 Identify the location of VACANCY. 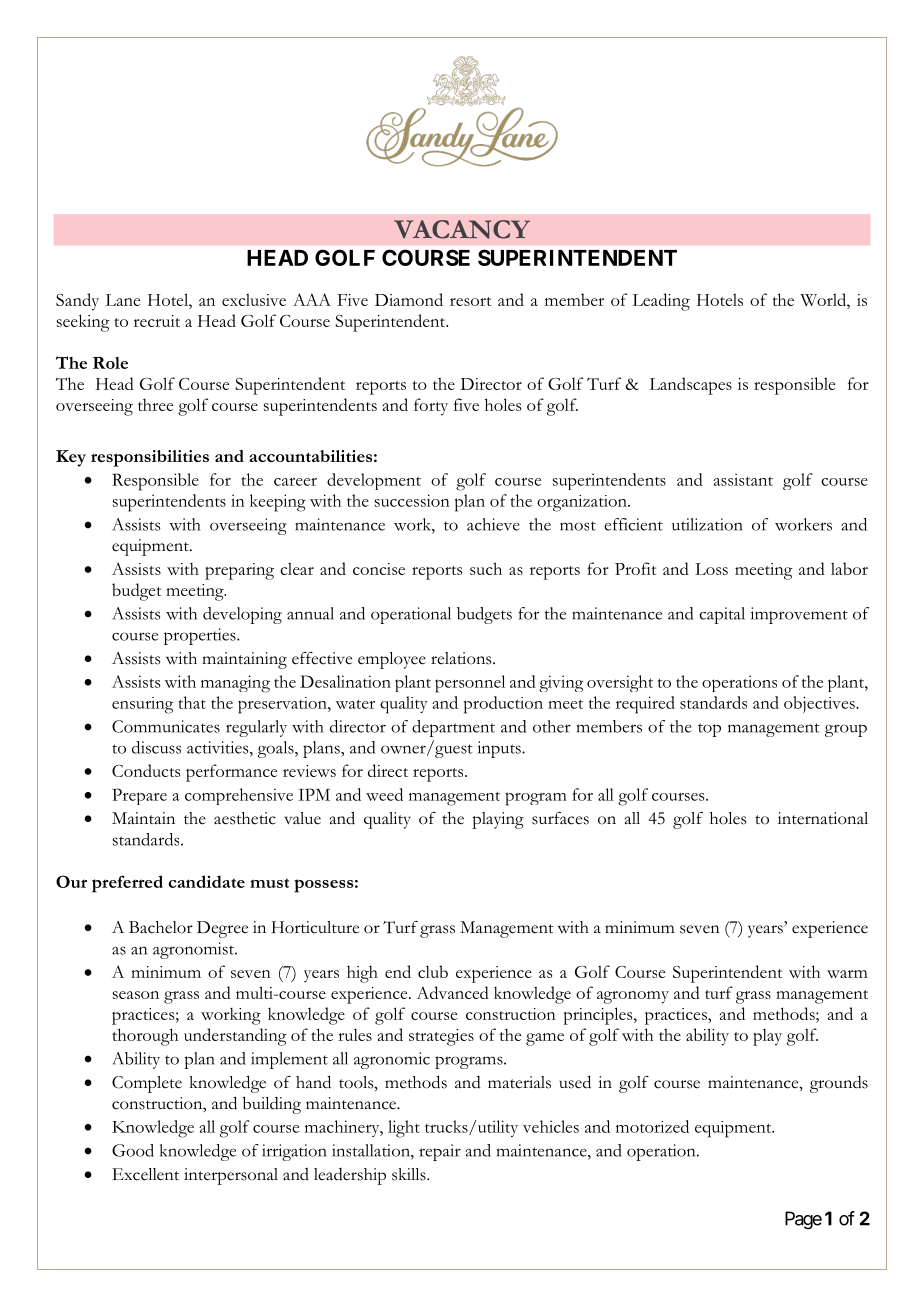
(462, 229).
